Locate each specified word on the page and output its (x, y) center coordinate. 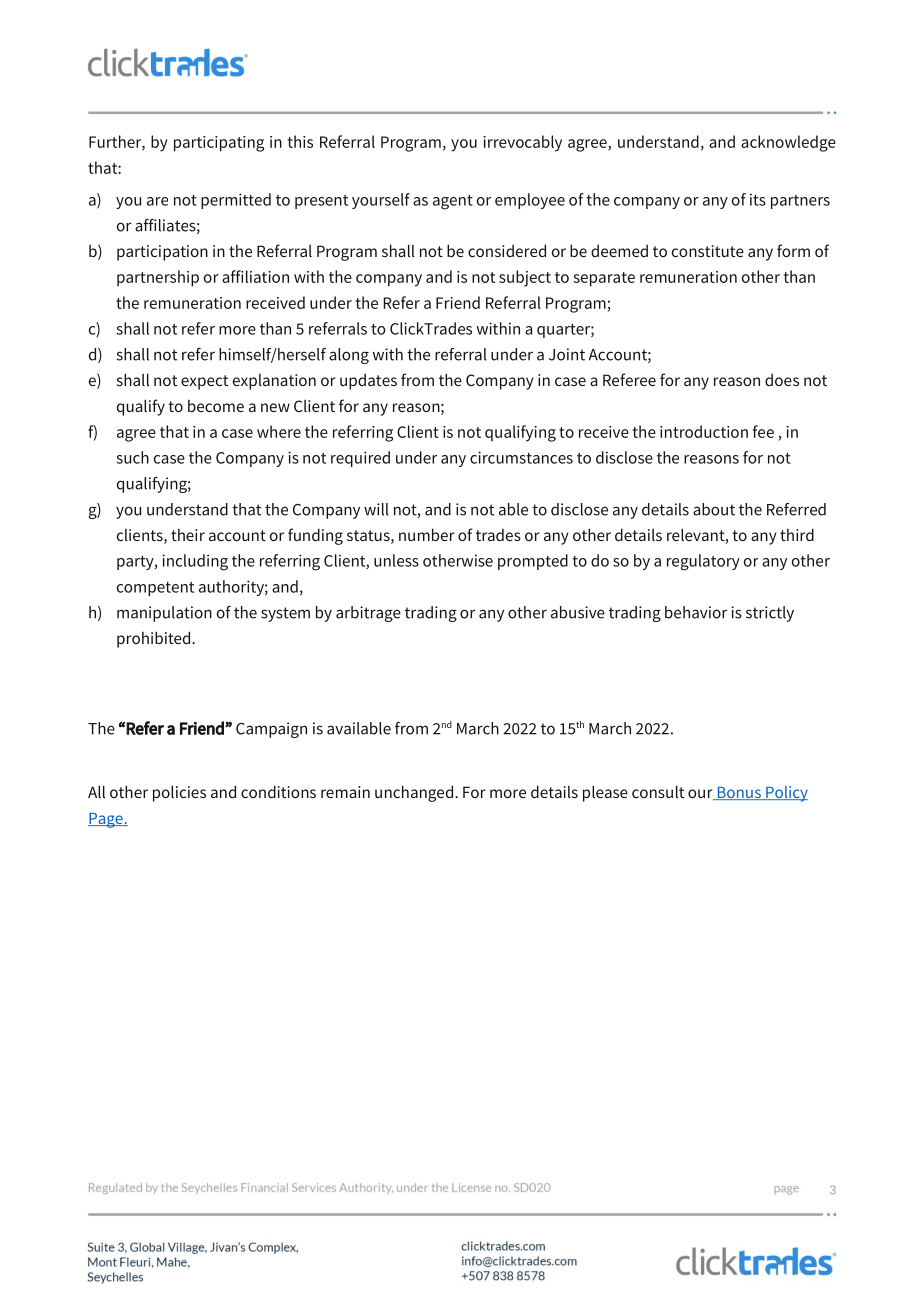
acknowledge (788, 143)
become (216, 406)
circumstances (521, 457)
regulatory (703, 562)
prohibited (155, 639)
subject (525, 278)
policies (179, 793)
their (188, 535)
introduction (704, 431)
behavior (696, 612)
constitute (708, 251)
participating (219, 144)
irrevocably (522, 143)
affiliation (255, 276)
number (427, 534)
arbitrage (368, 614)
